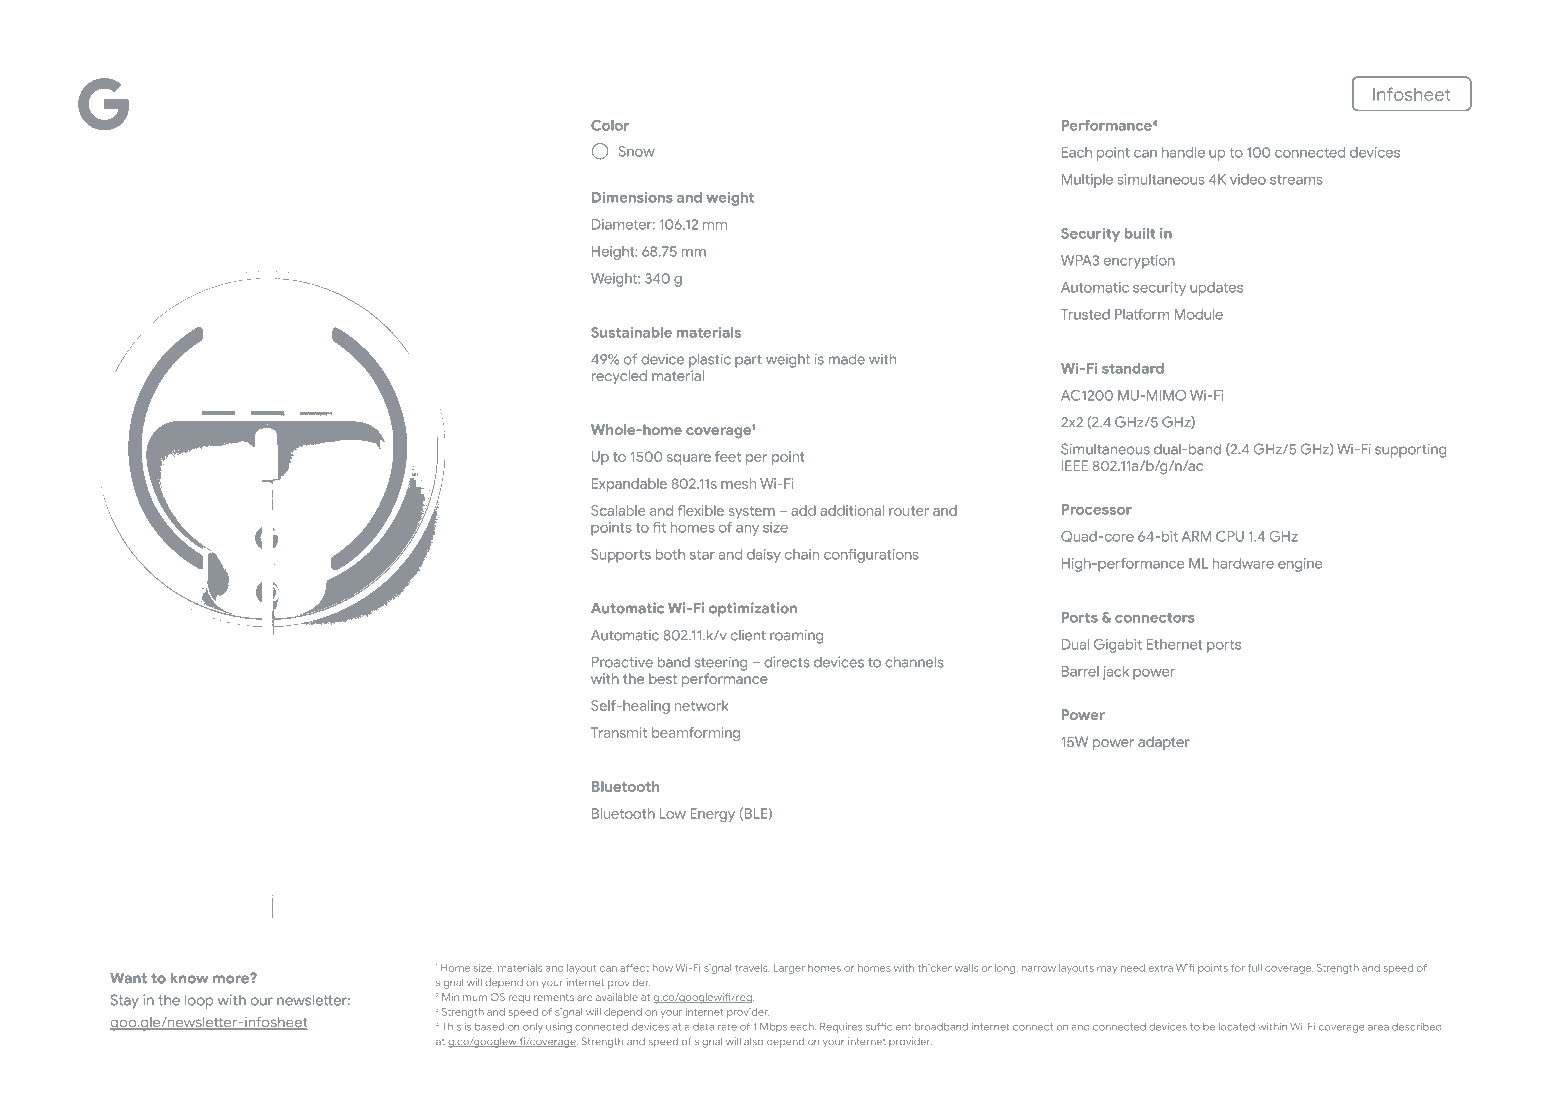 The image size is (1548, 1095). What do you see at coordinates (1133, 368) in the document?
I see `standard` at bounding box center [1133, 368].
